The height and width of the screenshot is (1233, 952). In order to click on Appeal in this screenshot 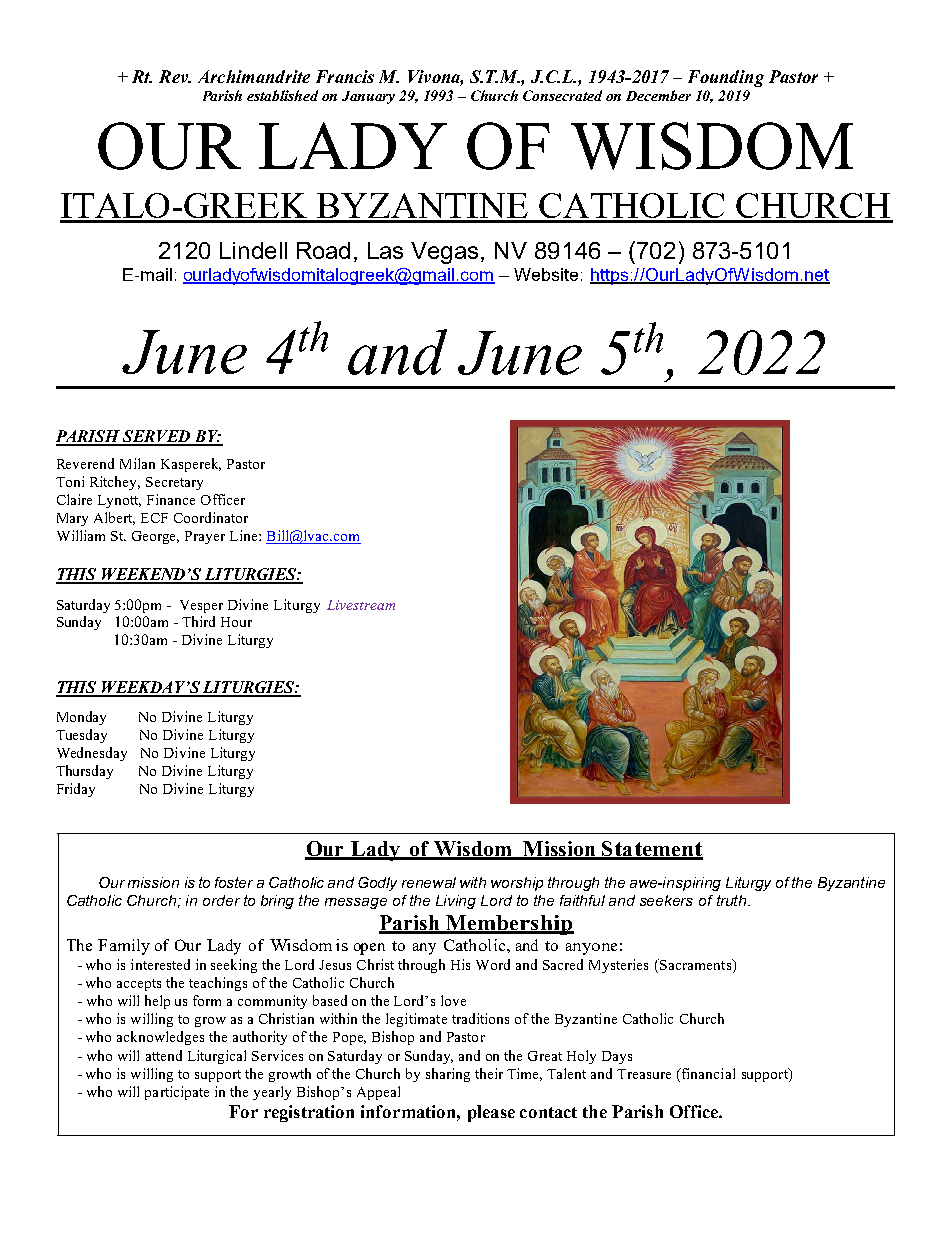, I will do `click(378, 1093)`.
